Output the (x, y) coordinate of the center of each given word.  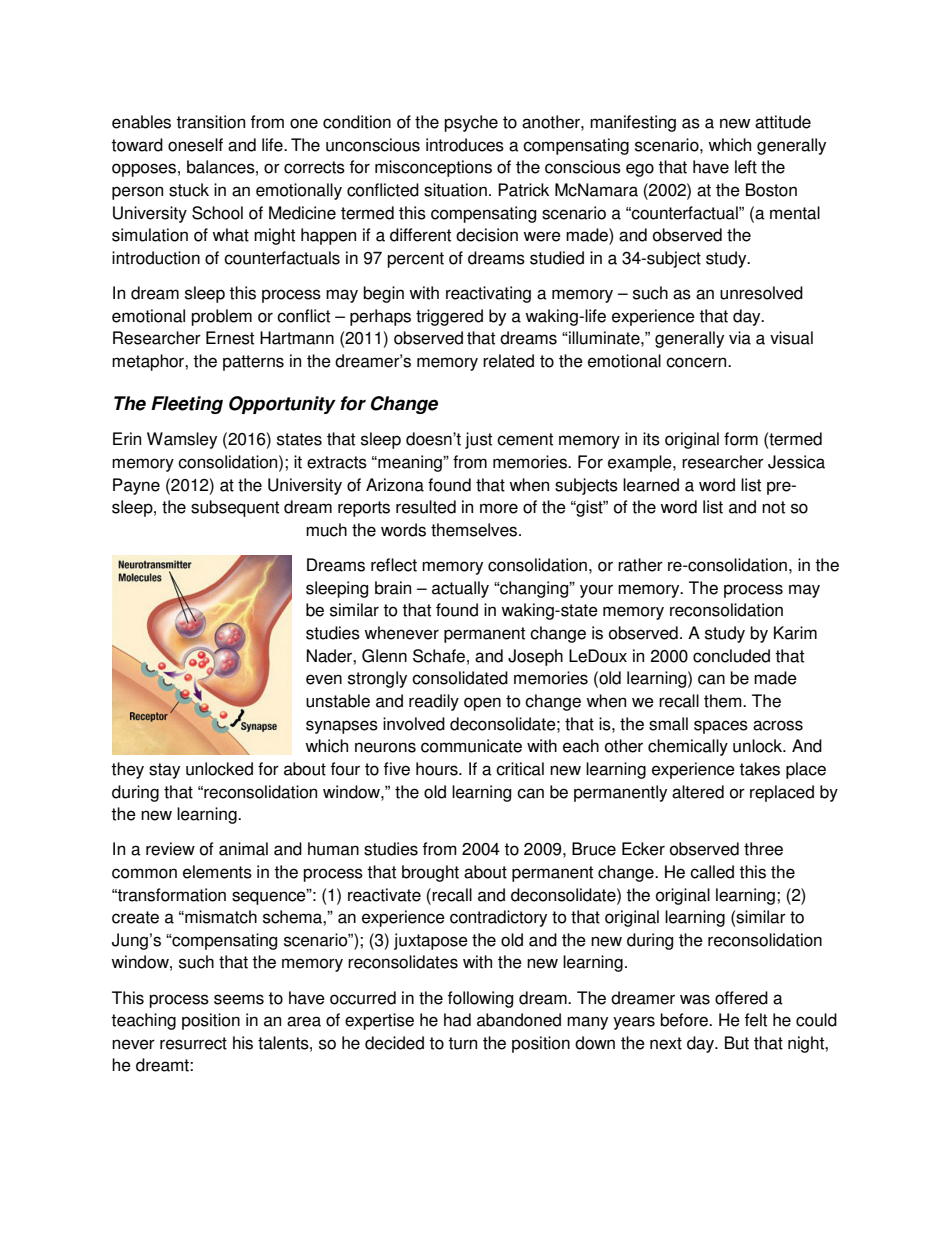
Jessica (796, 462)
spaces (721, 727)
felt (756, 1020)
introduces (465, 145)
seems (239, 999)
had (457, 1020)
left (746, 167)
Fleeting (187, 405)
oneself (195, 145)
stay (164, 771)
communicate (471, 746)
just (478, 440)
